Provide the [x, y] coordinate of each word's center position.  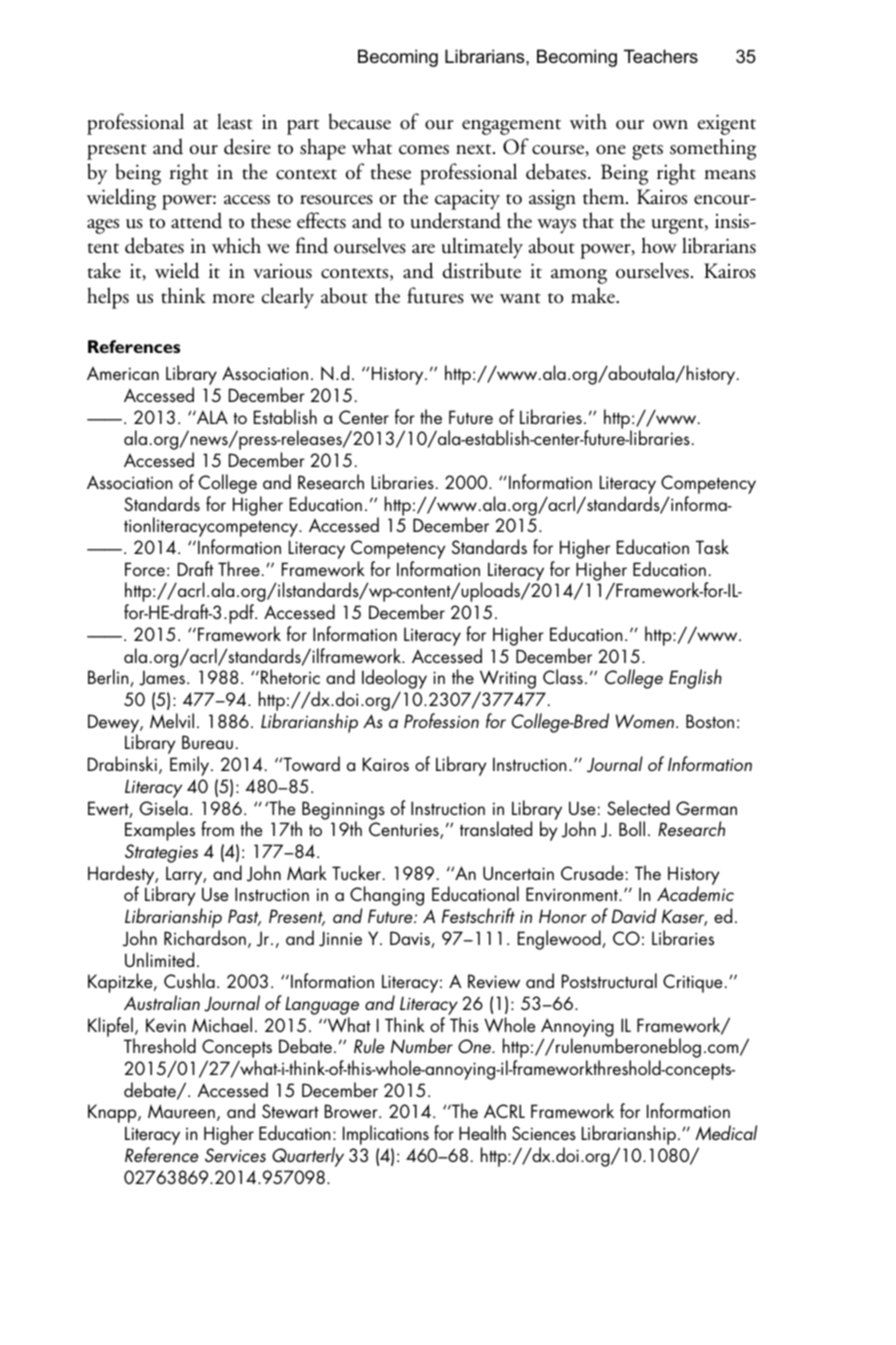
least [235, 121]
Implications [386, 1135]
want [520, 298]
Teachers [661, 56]
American [123, 373]
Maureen [181, 1111]
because [360, 121]
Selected [638, 807]
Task [712, 546]
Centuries [405, 830]
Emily [191, 766]
